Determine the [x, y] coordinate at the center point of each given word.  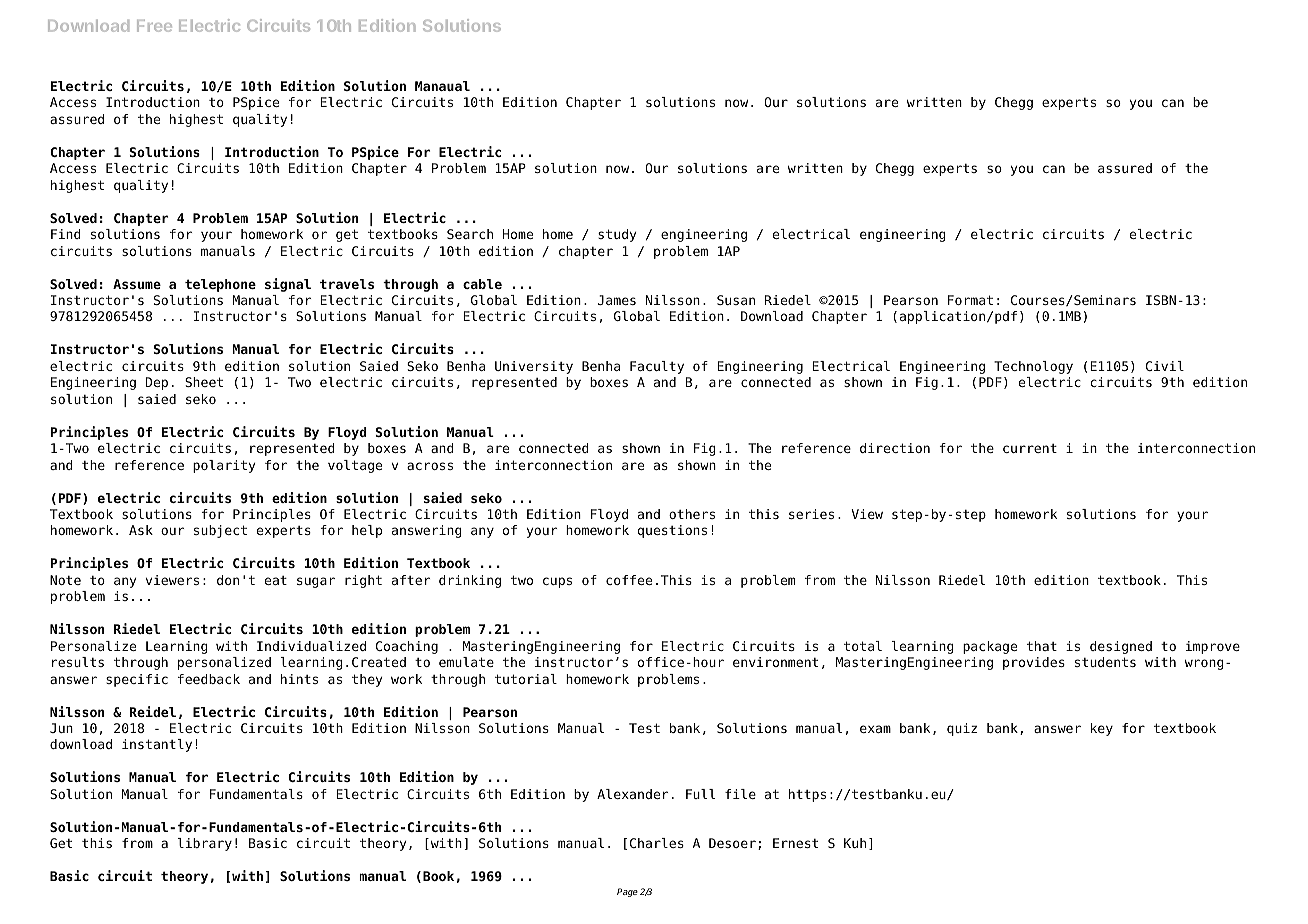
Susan [736, 300]
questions [672, 531]
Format [970, 300]
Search [470, 234]
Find [66, 234]
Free [154, 26]
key [1102, 729]
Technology [1033, 367]
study [617, 235]
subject [220, 531]
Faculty [657, 367]
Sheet [204, 382]
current [1030, 448]
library [205, 844]
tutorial [526, 679]
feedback [209, 679]
